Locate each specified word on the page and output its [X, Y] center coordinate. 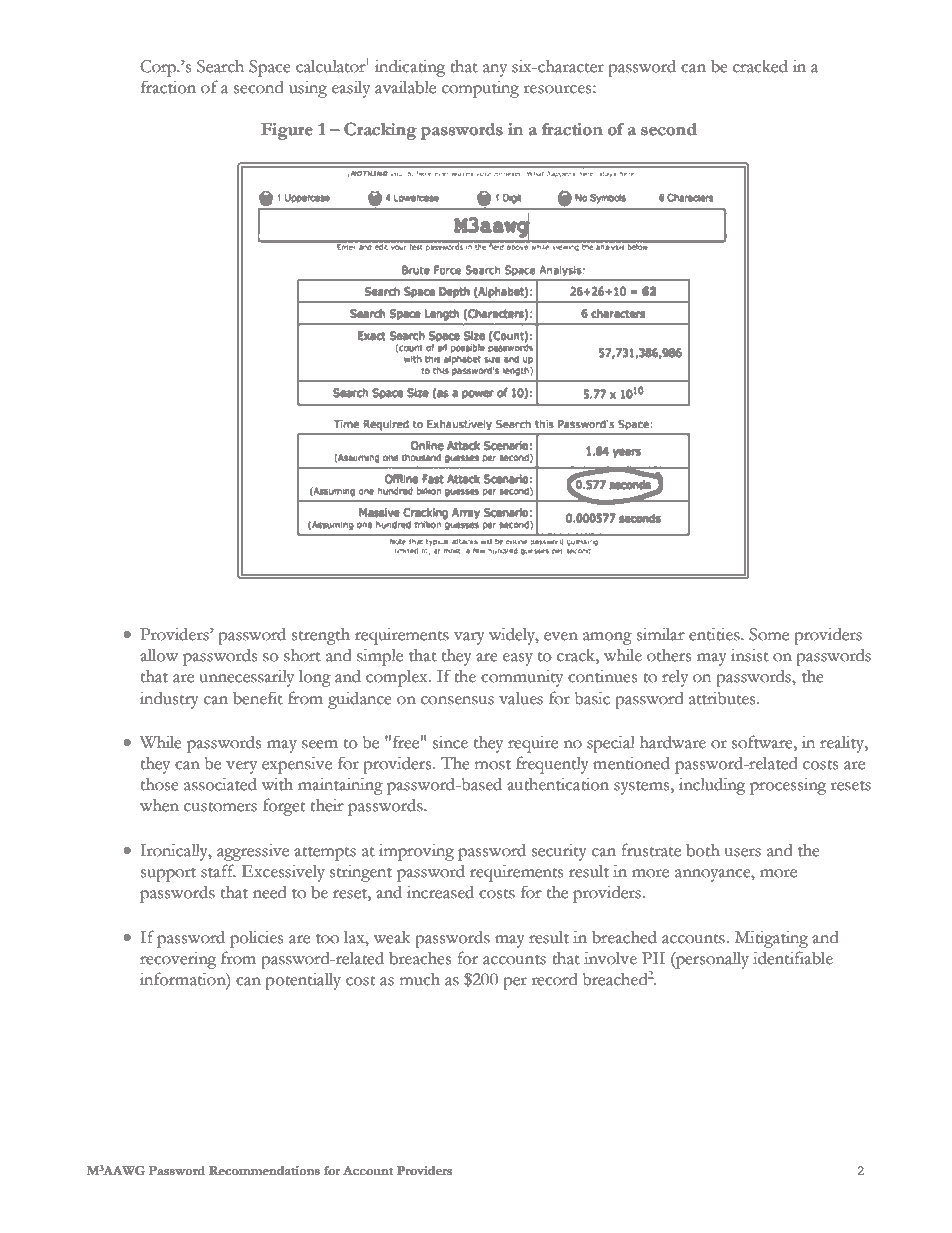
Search [220, 66]
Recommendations [264, 1171]
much [420, 979]
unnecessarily [246, 678]
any [495, 70]
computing [480, 89]
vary [469, 638]
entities [715, 634]
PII [653, 958]
